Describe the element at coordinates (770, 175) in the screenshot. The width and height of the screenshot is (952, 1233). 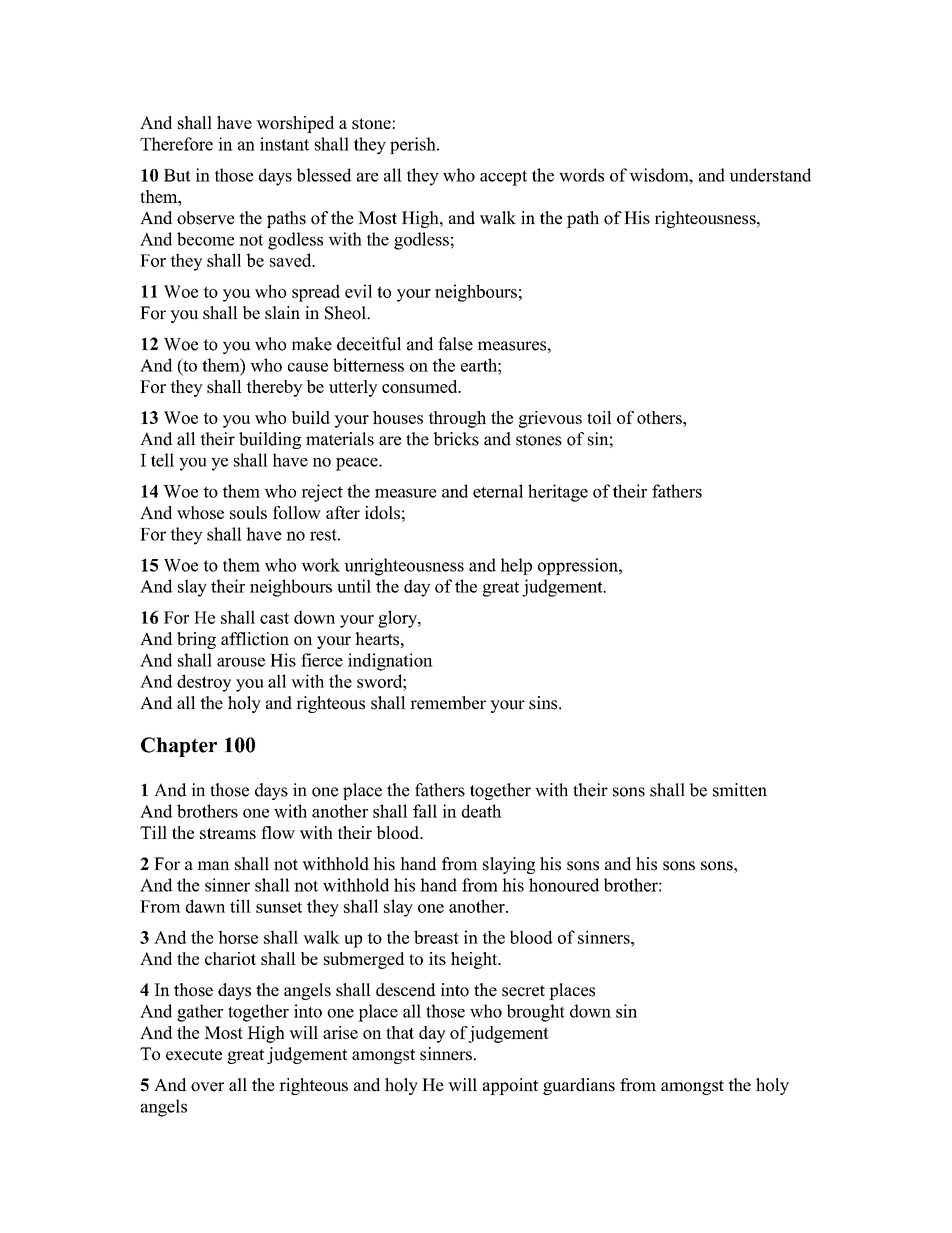
I see `understand` at that location.
